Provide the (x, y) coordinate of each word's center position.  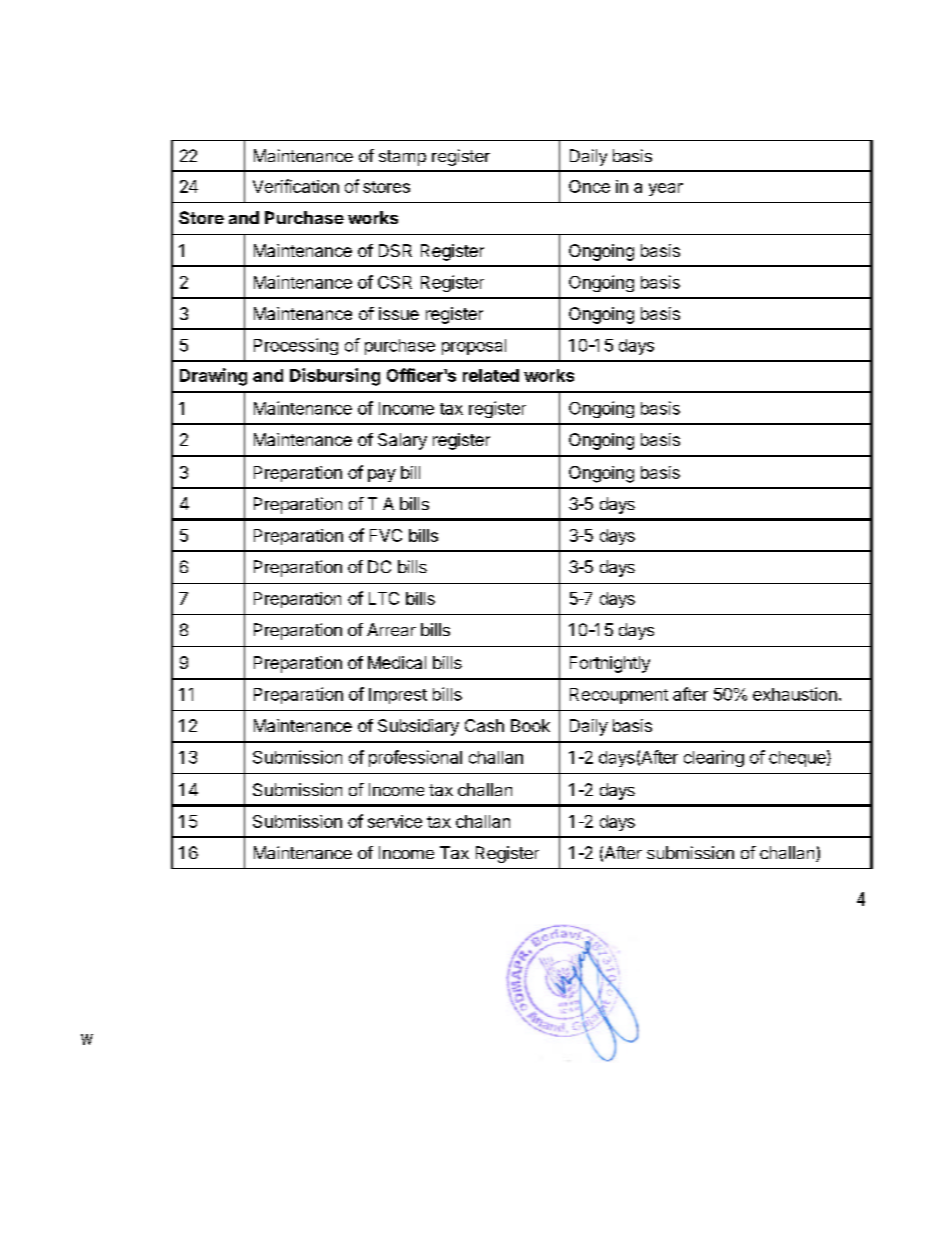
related (491, 375)
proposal (474, 347)
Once (589, 186)
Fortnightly (610, 664)
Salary (402, 441)
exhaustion (795, 694)
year (666, 189)
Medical (397, 662)
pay (382, 475)
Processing (296, 346)
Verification (296, 186)
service (395, 821)
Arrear (391, 629)
